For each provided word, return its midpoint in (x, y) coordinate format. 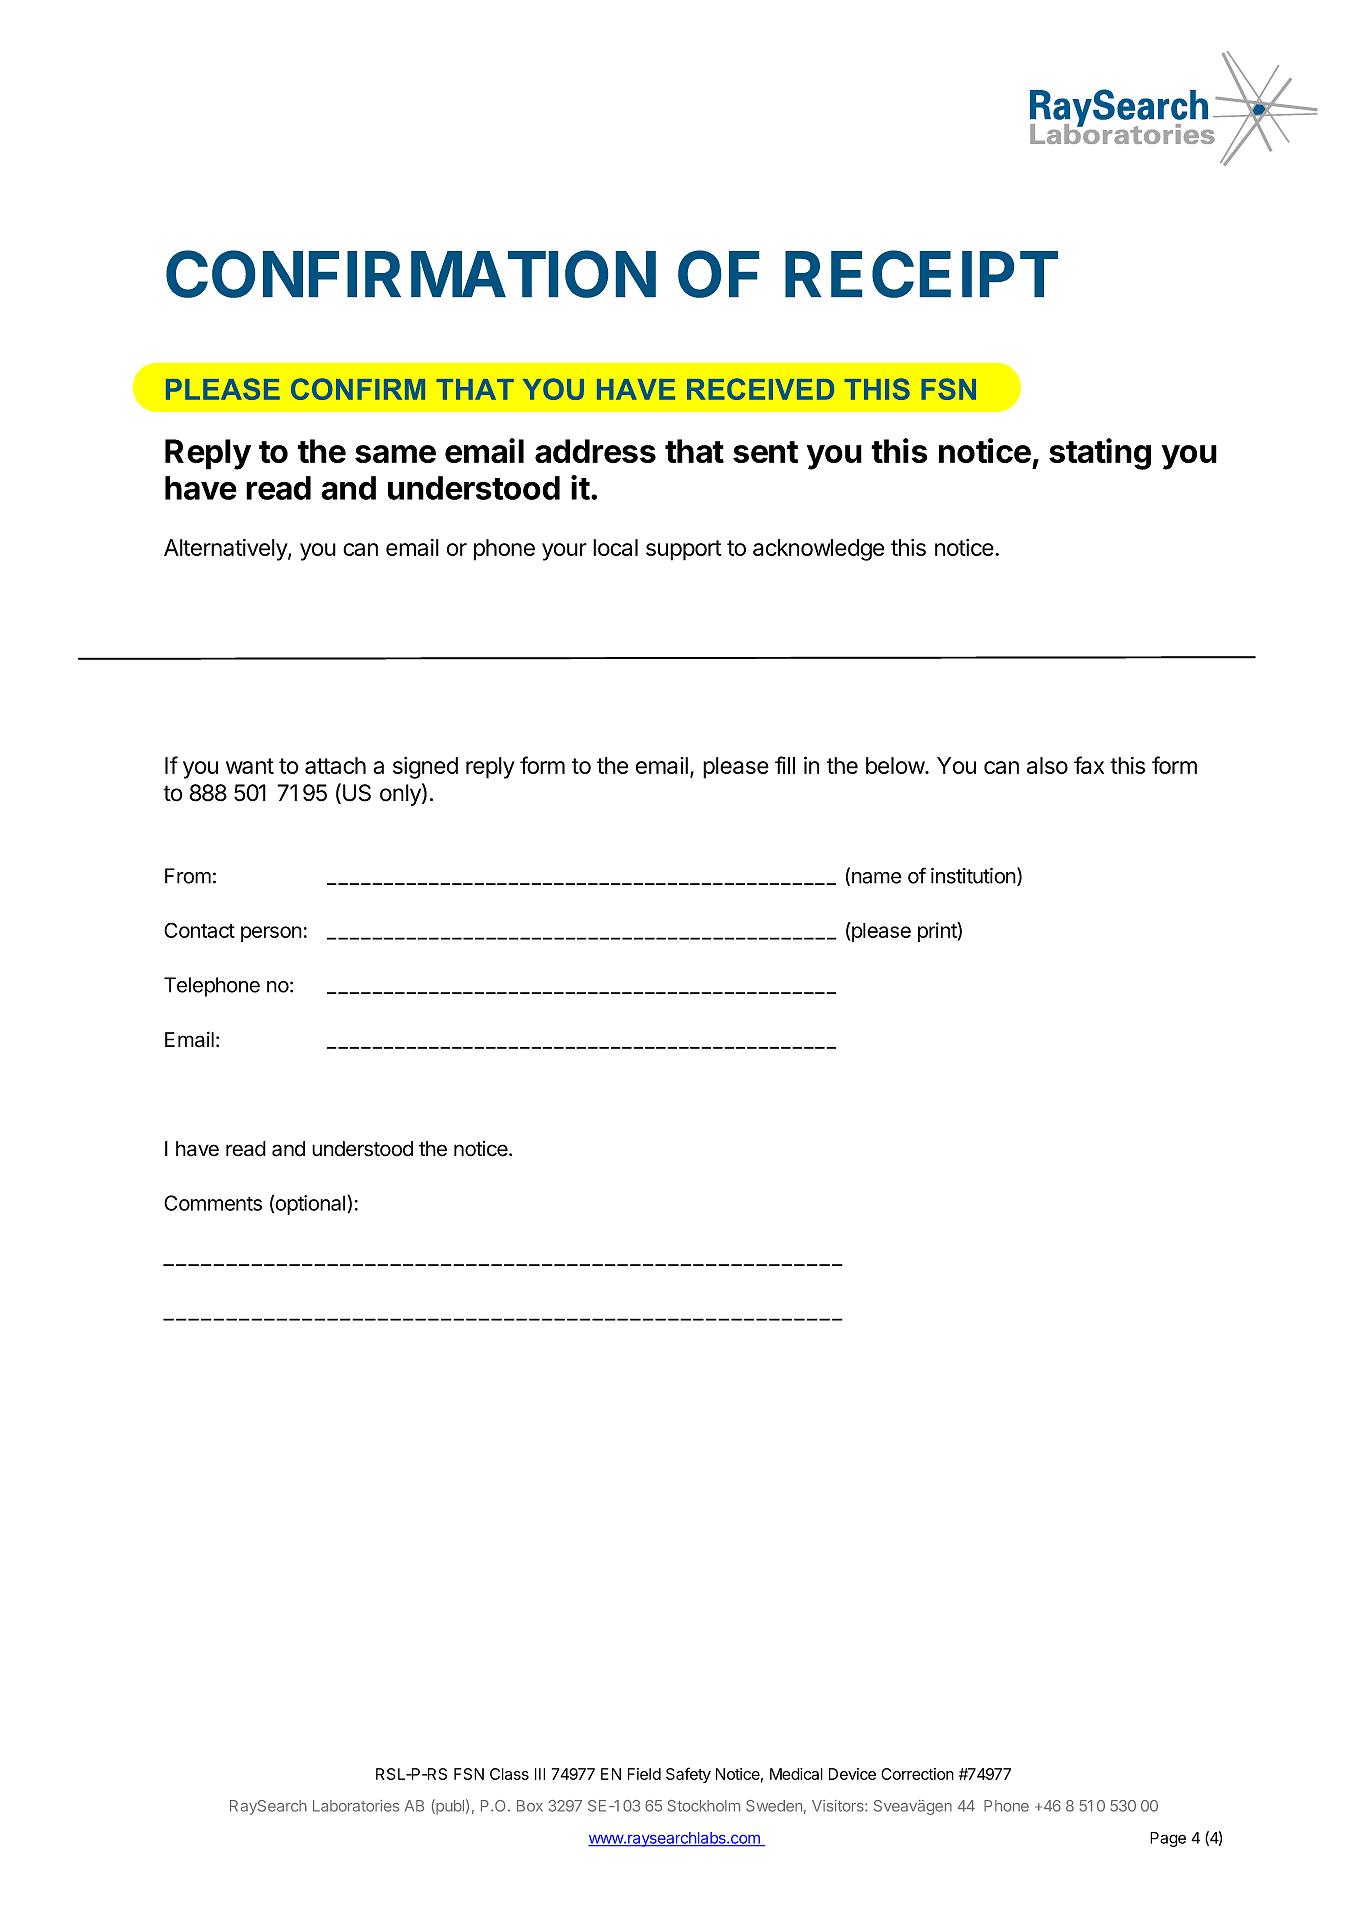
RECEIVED (760, 389)
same (395, 454)
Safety (688, 1775)
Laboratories (356, 1806)
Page (1168, 1839)
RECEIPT (921, 274)
